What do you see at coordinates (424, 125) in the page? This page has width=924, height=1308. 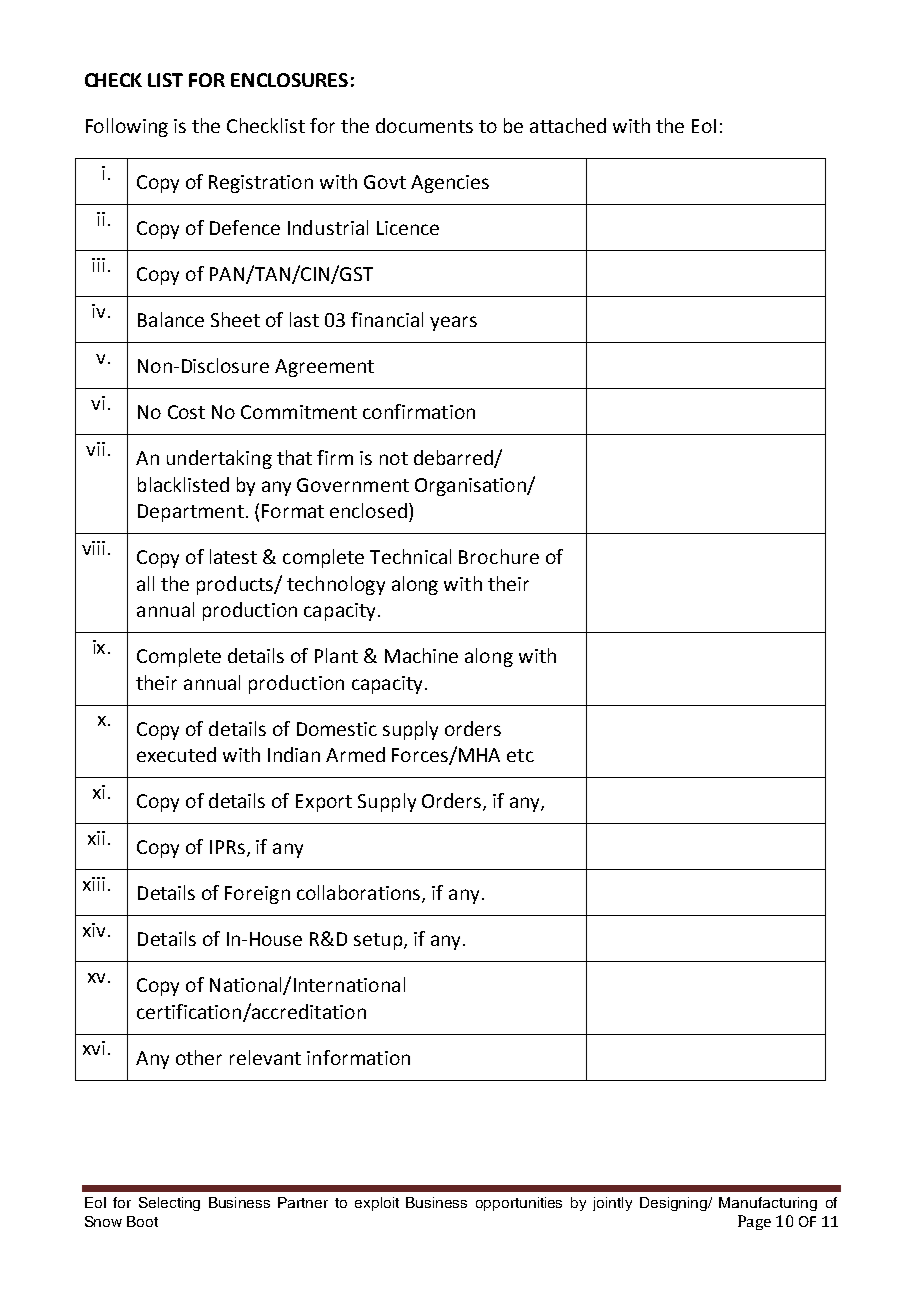 I see `documents` at bounding box center [424, 125].
